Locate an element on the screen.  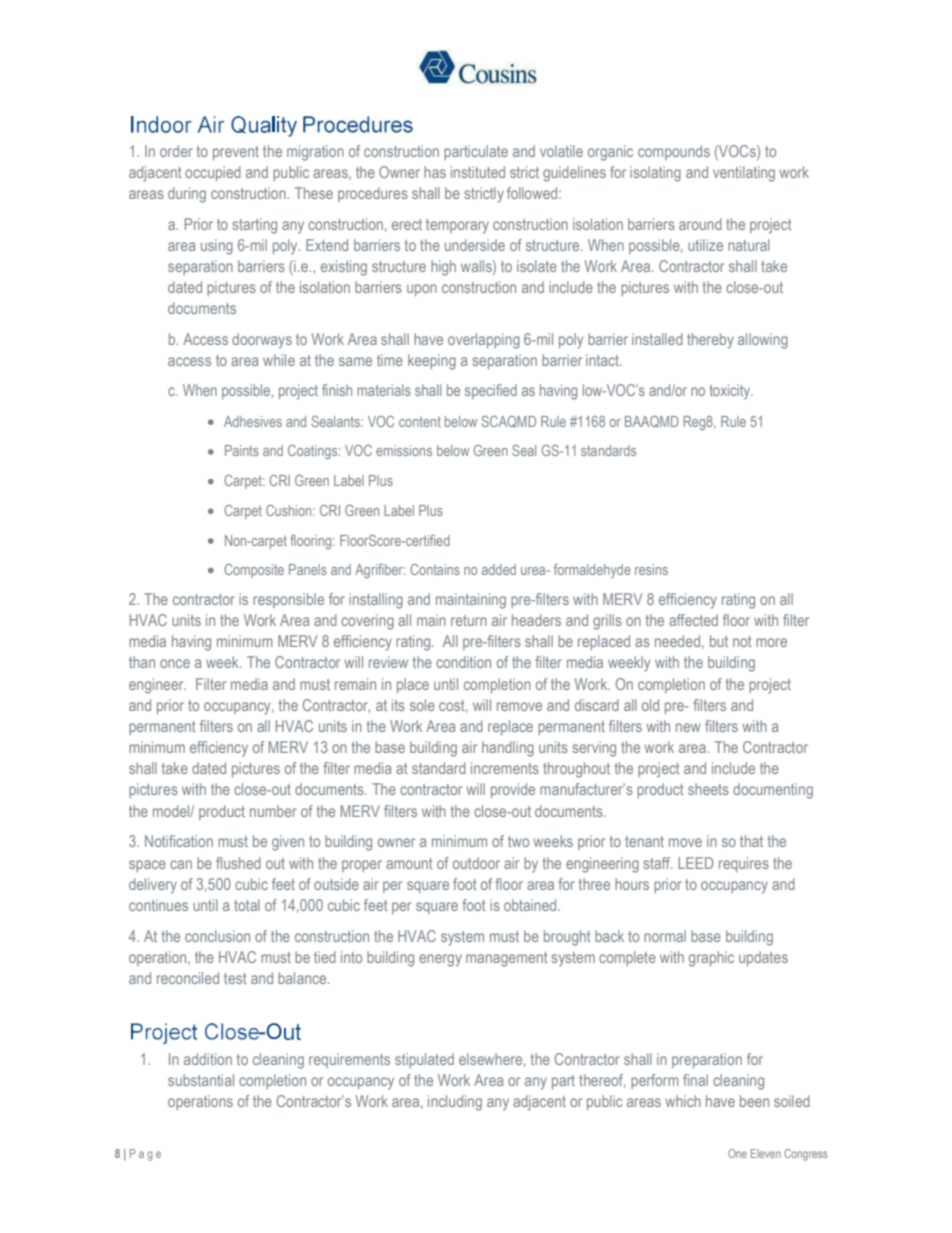
resins is located at coordinates (651, 569).
